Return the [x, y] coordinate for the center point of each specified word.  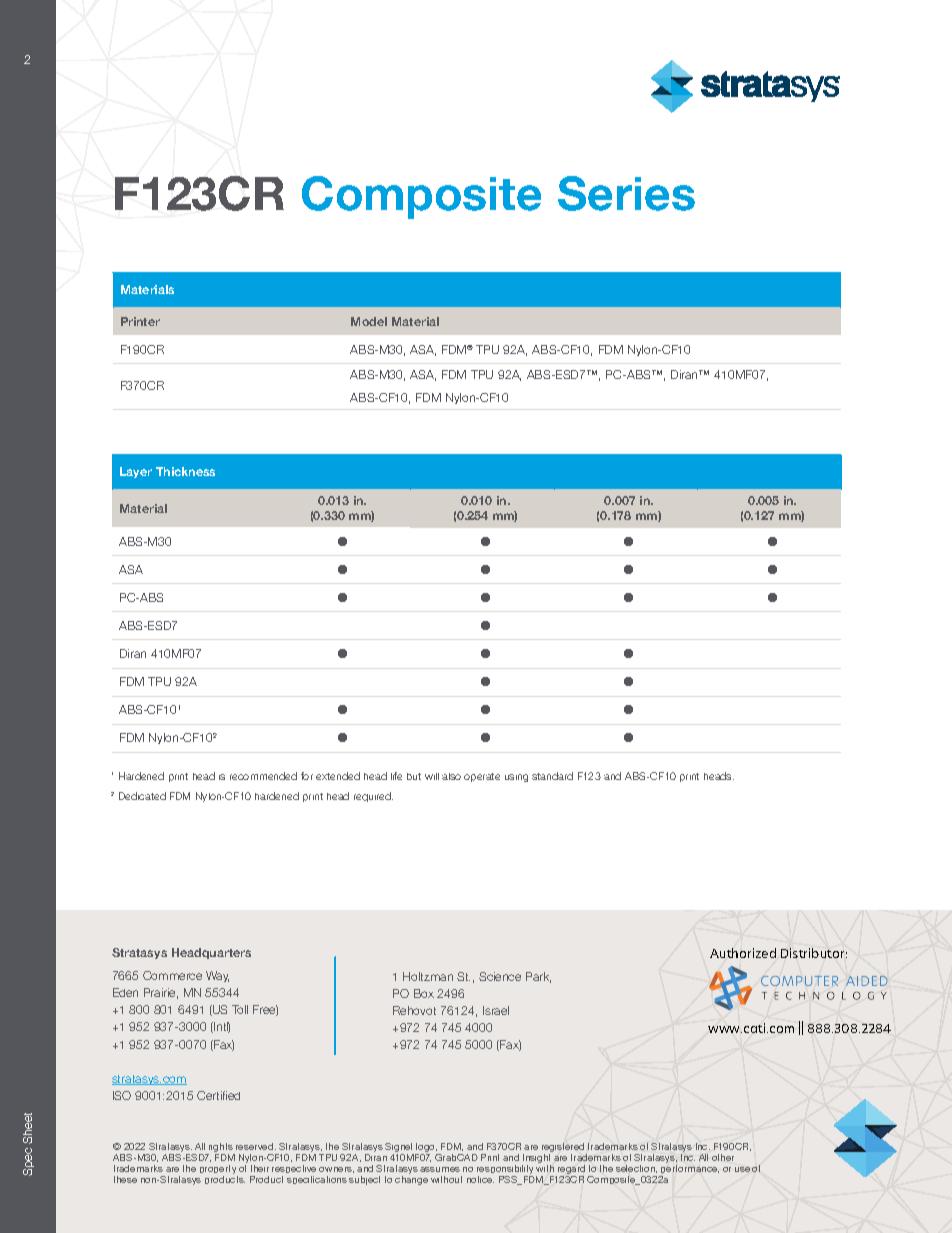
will [432, 776]
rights [221, 1149]
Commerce [172, 975]
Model [369, 321]
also [451, 776]
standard [552, 776]
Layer [136, 472]
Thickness [185, 471]
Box [424, 993]
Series [626, 193]
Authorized [743, 953]
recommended [263, 776]
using [516, 778]
